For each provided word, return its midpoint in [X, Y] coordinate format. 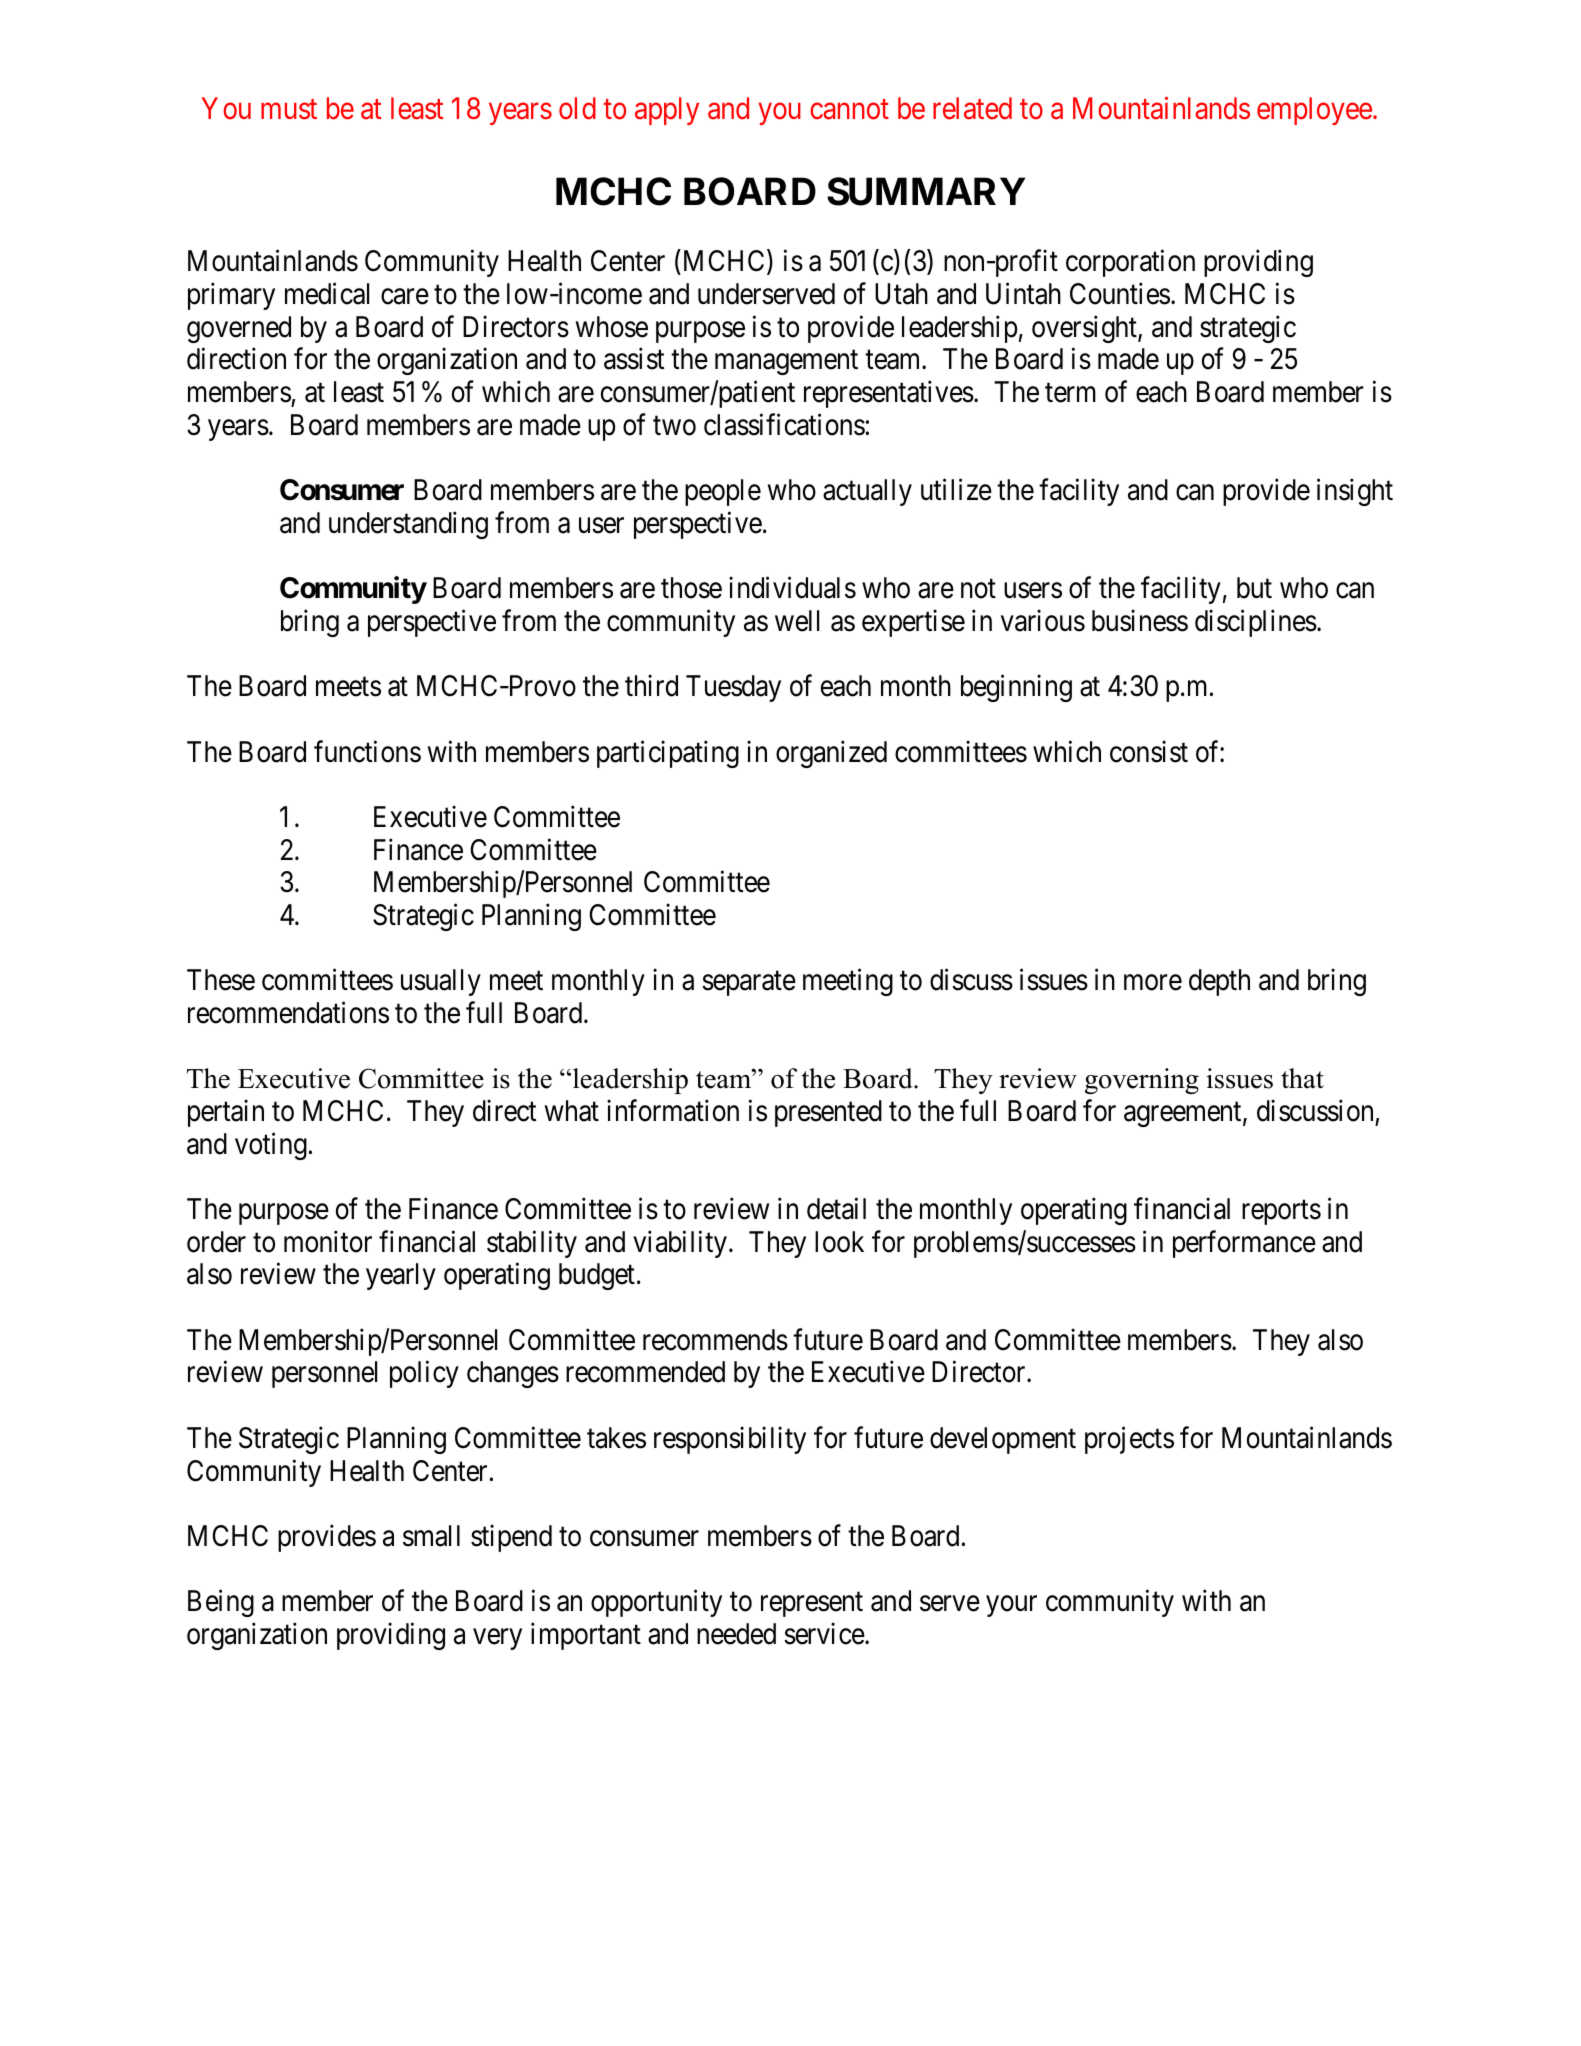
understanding [408, 525]
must [289, 110]
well [797, 621]
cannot [849, 110]
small [431, 1536]
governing [1142, 1081]
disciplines [1256, 623]
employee [1314, 111]
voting [271, 1146]
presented [828, 1113]
